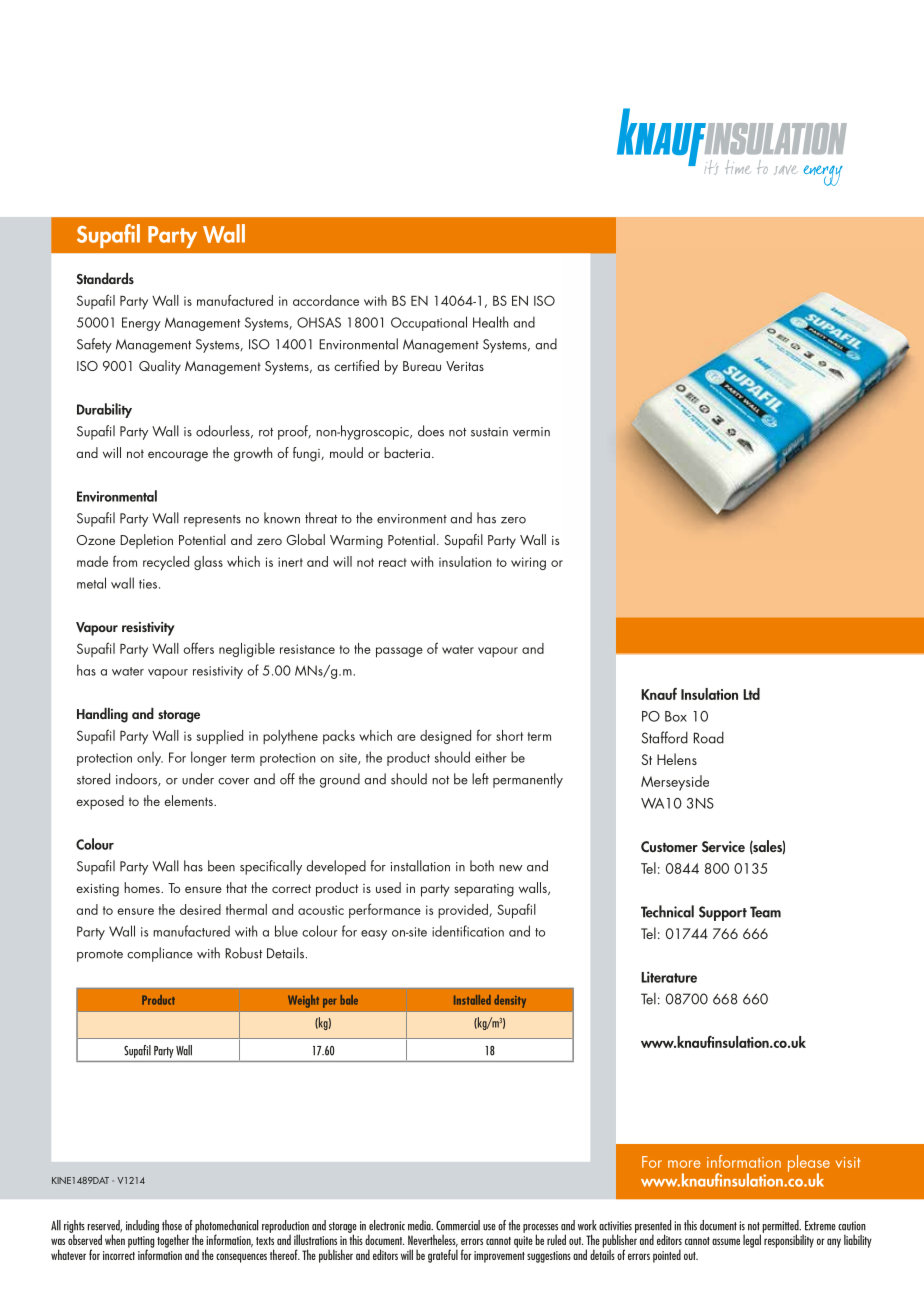 This document has width=924, height=1308. Describe the element at coordinates (458, 1225) in the document. I see `Commercial` at that location.
